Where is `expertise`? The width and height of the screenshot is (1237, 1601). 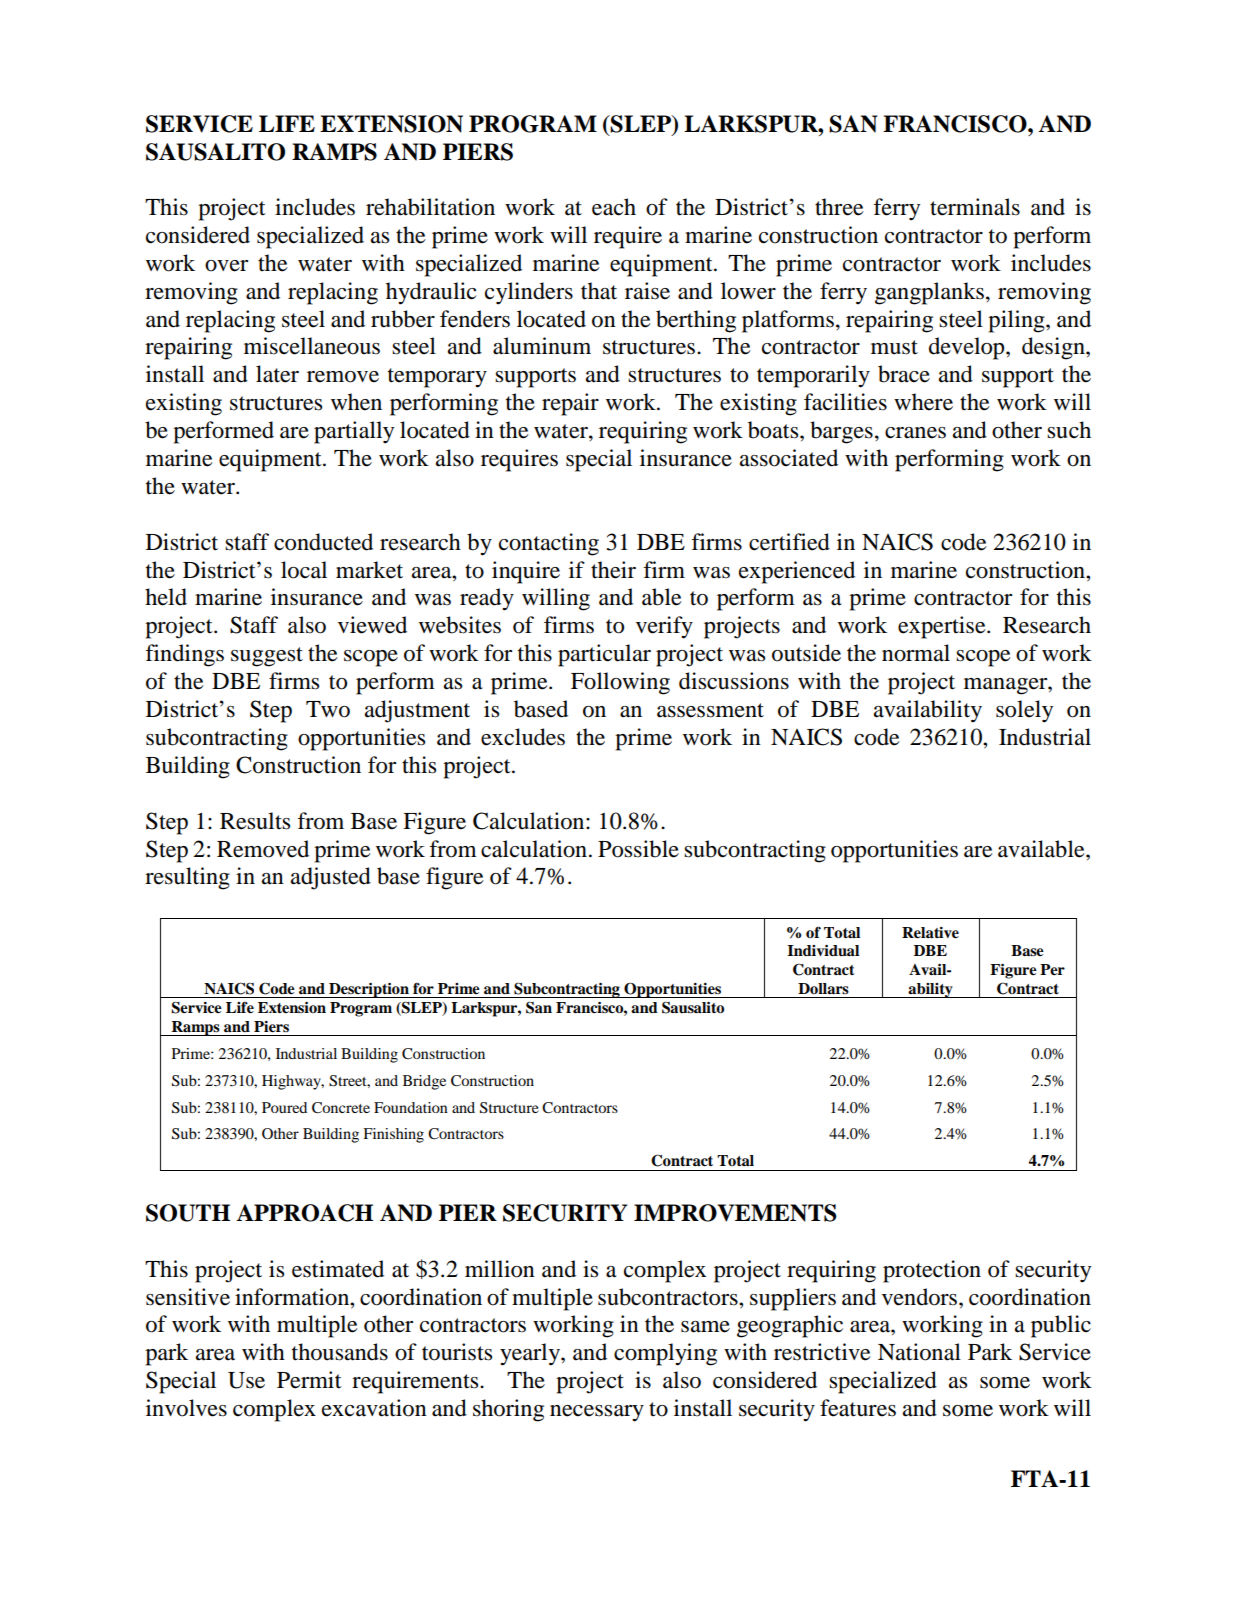 expertise is located at coordinates (943, 627).
